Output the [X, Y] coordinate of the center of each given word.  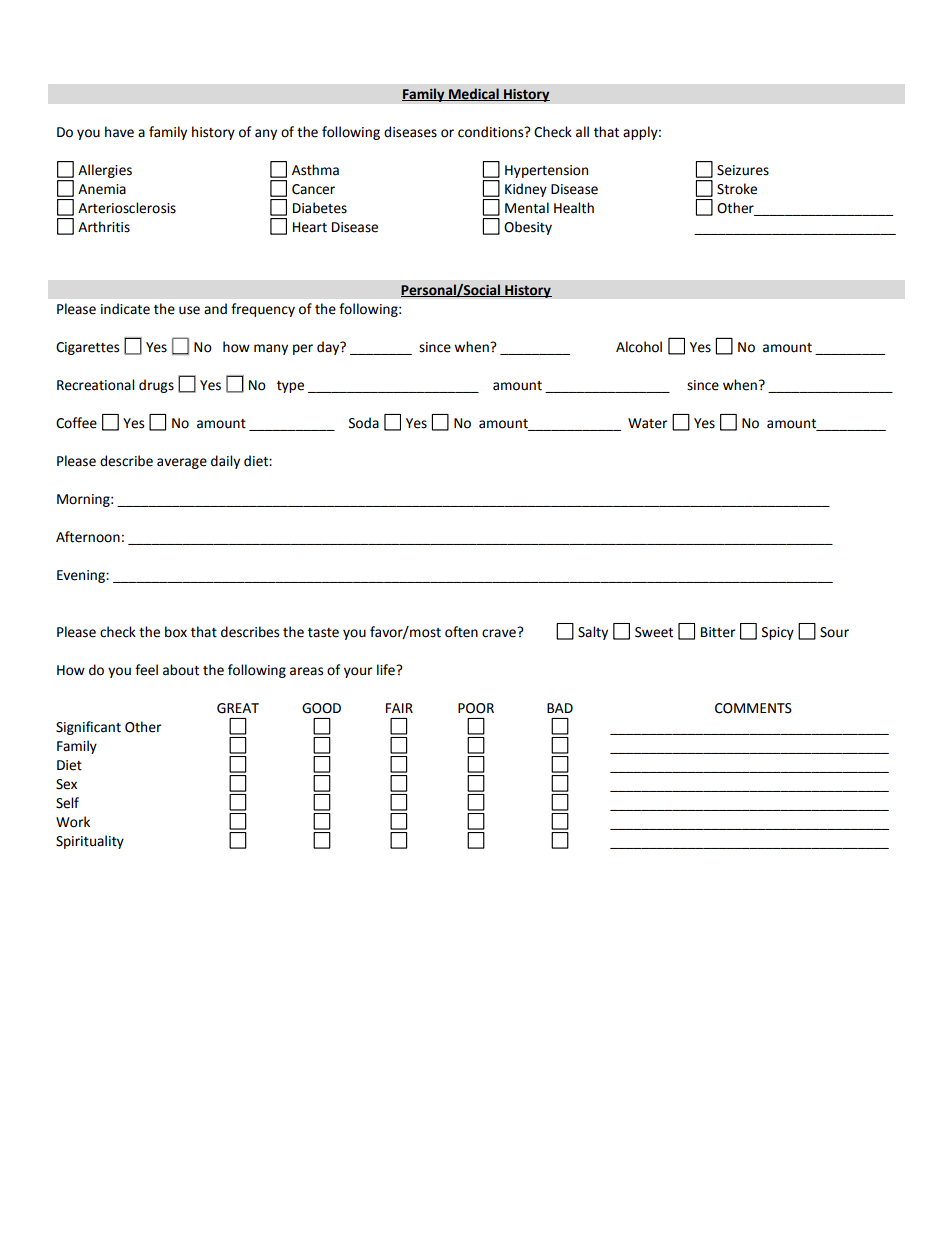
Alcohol [639, 347]
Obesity [528, 228]
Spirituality [90, 842]
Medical [474, 94]
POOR [476, 708]
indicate [125, 309]
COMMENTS [753, 708]
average [182, 463]
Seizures [743, 170]
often [461, 632]
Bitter [718, 632]
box [176, 632]
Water [648, 423]
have [119, 132]
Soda [364, 423]
